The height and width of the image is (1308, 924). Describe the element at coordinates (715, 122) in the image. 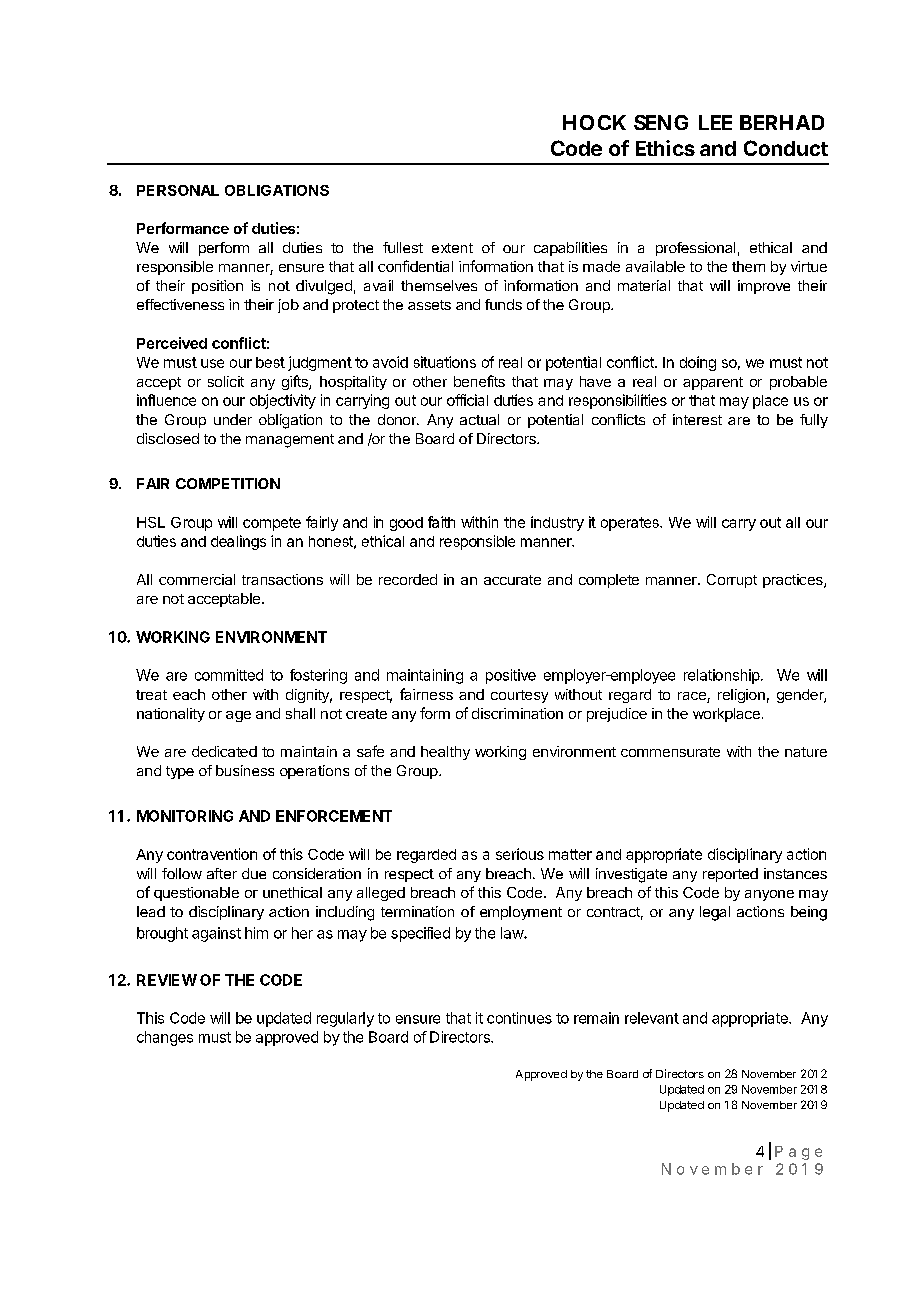

I see `LEE` at that location.
